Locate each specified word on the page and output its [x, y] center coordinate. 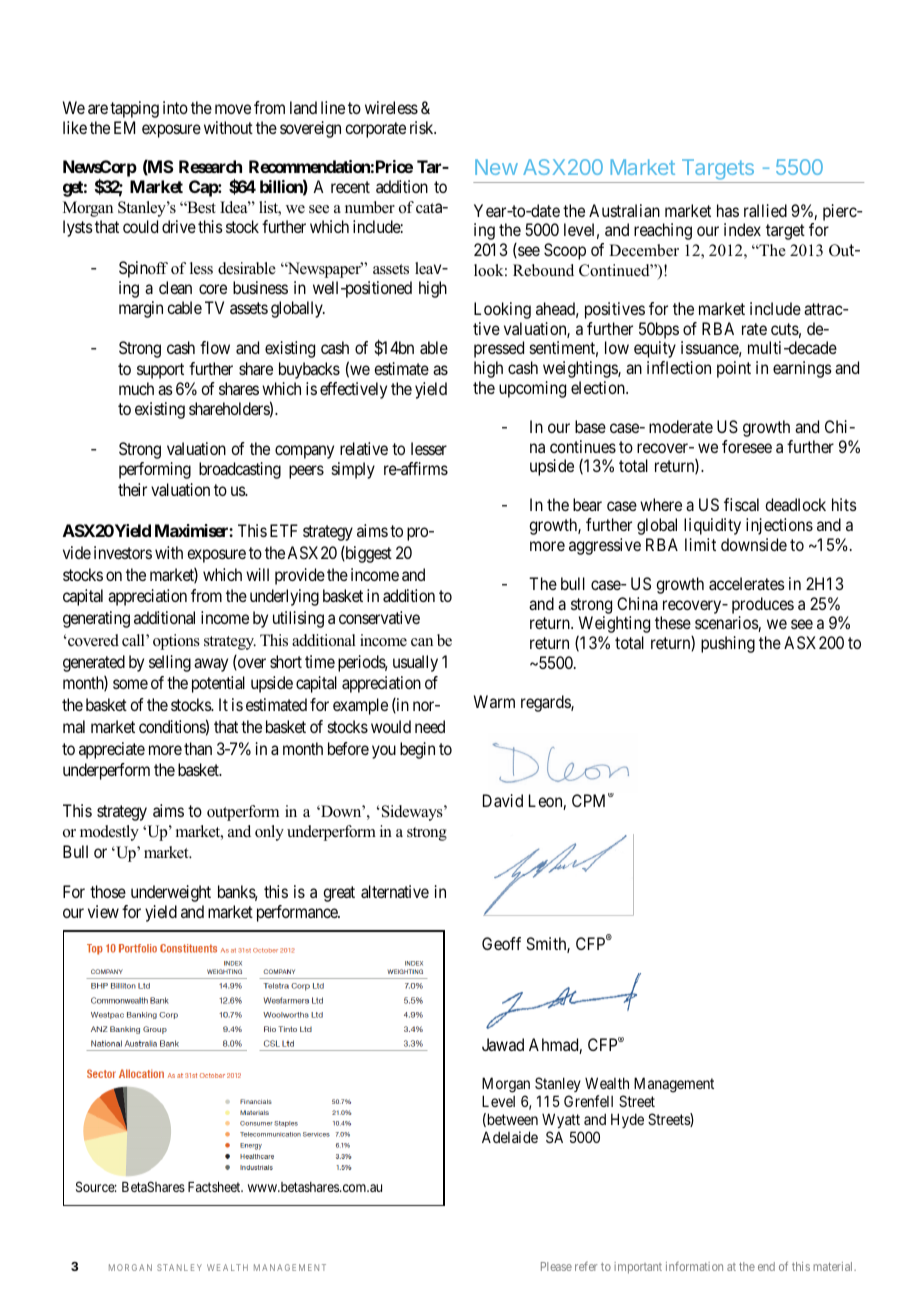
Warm [494, 701]
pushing [728, 644]
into [175, 107]
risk [423, 127]
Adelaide [510, 1137]
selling [170, 663]
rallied [765, 210]
